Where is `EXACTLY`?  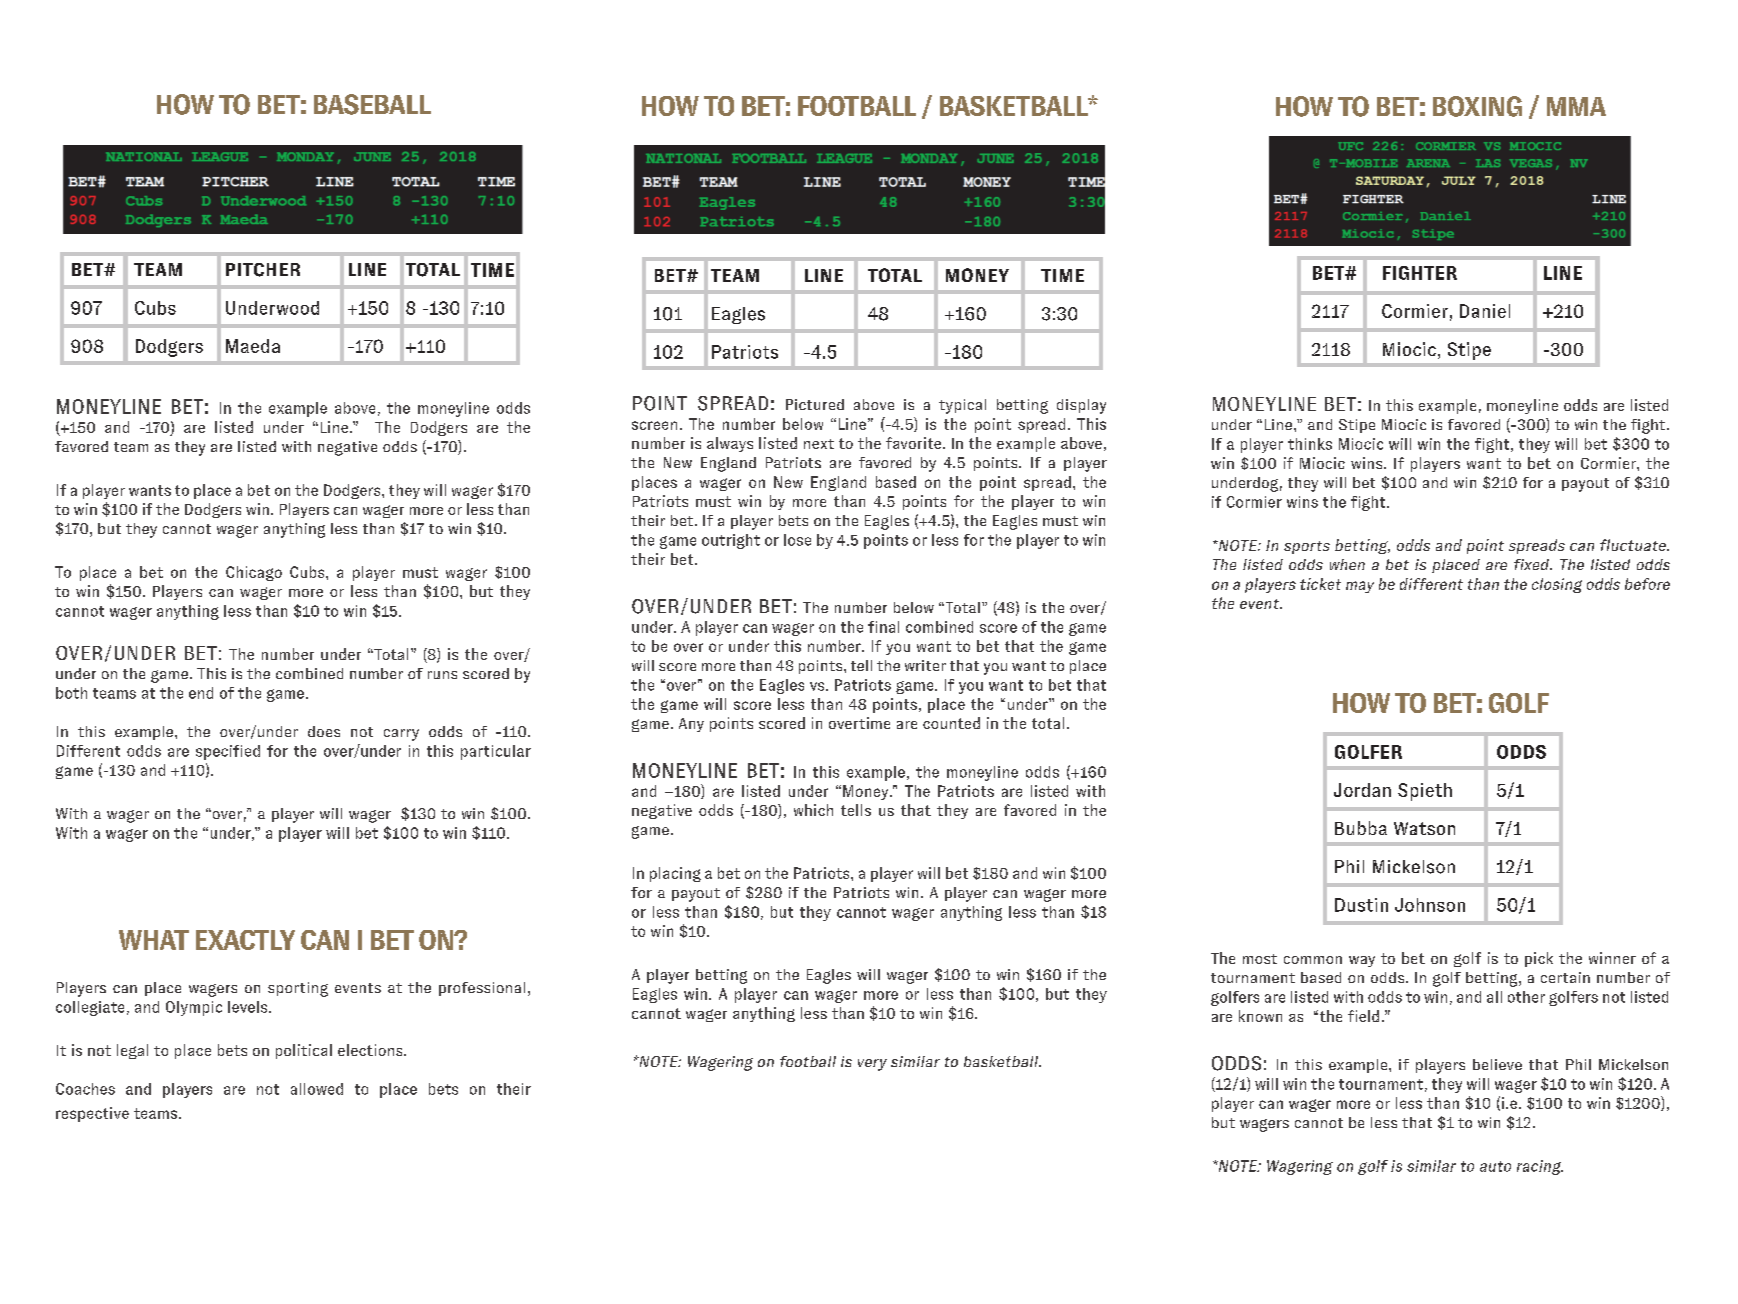 EXACTLY is located at coordinates (245, 940).
